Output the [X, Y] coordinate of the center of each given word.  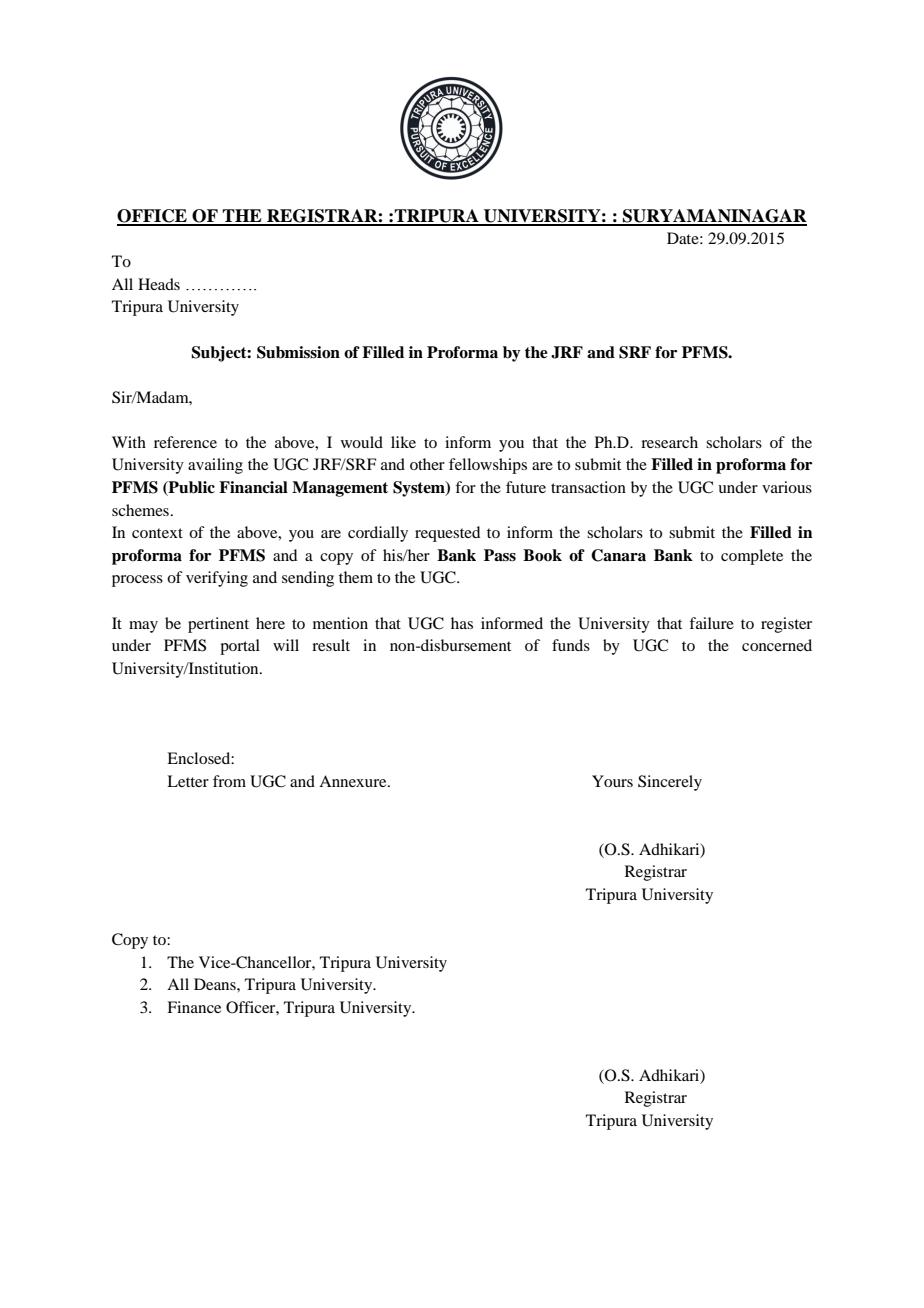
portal [240, 647]
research [669, 442]
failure [711, 623]
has [462, 623]
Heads [159, 284]
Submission [298, 352]
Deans [216, 984]
